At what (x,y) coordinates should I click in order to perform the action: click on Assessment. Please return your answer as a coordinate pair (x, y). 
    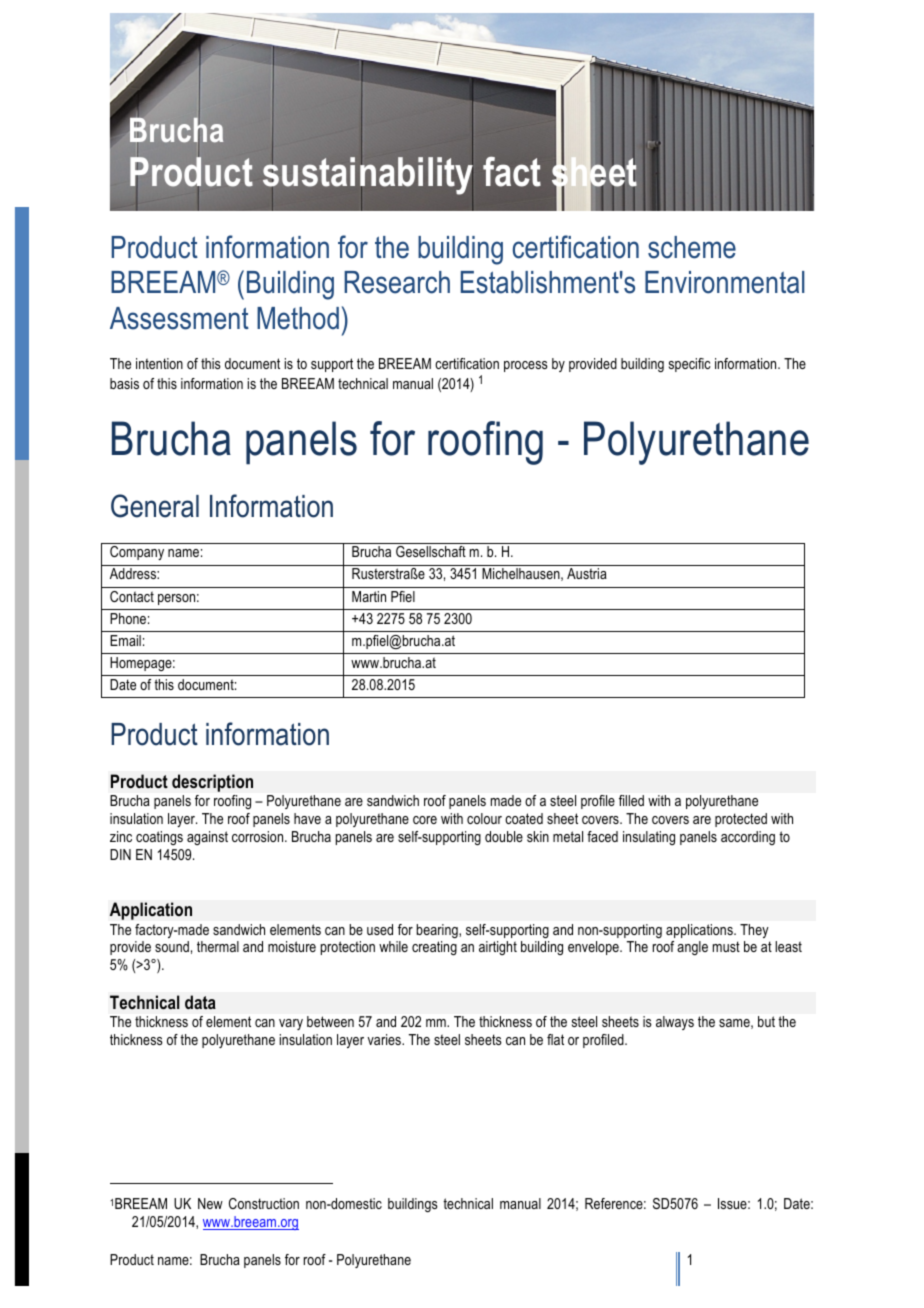
    Looking at the image, I should click on (179, 318).
